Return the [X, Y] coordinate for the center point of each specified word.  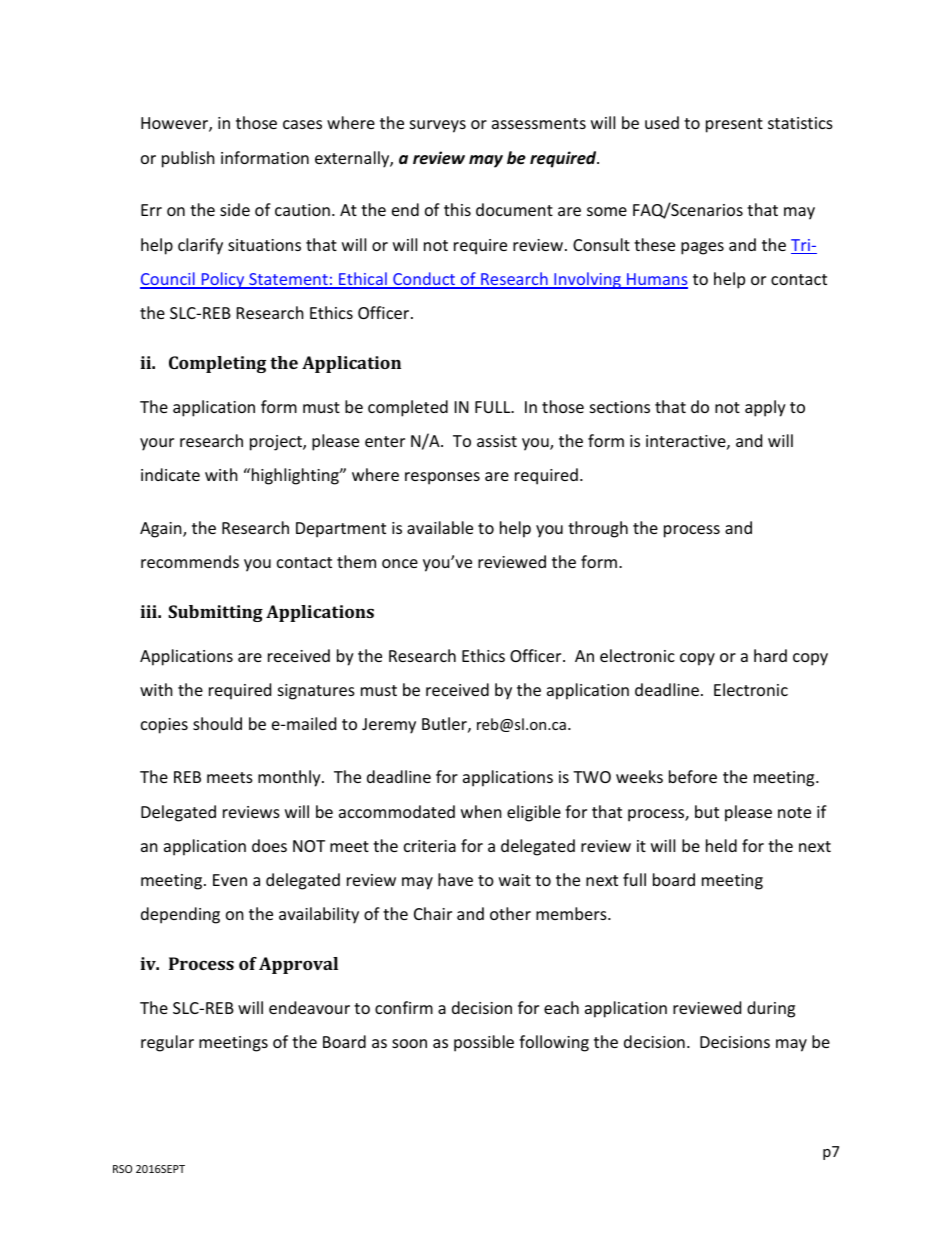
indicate [170, 474]
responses [442, 478]
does [269, 845]
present [734, 125]
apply [765, 408]
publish [188, 159]
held [721, 845]
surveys [438, 126]
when [481, 811]
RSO [122, 1169]
